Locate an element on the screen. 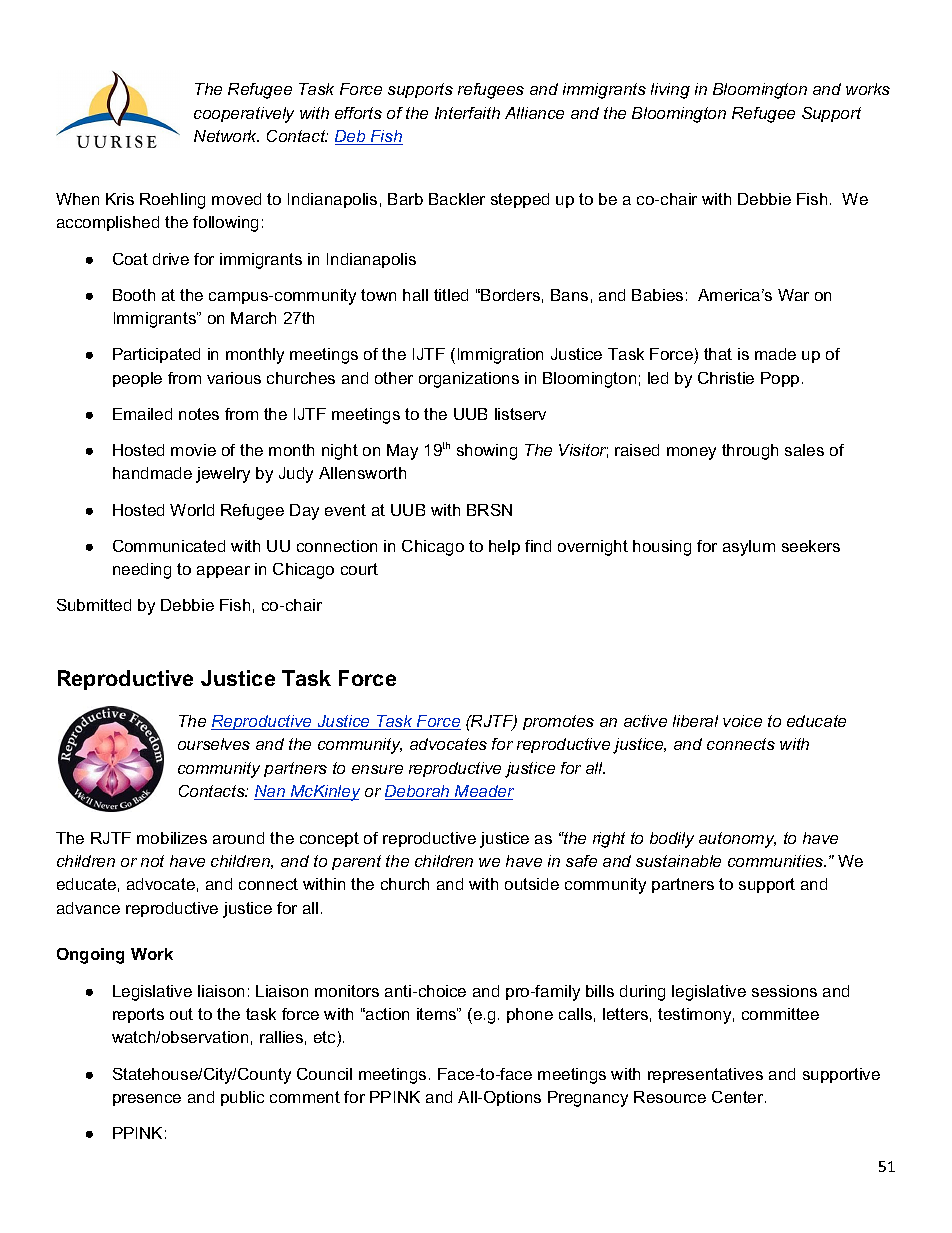  cooperatively is located at coordinates (244, 115).
